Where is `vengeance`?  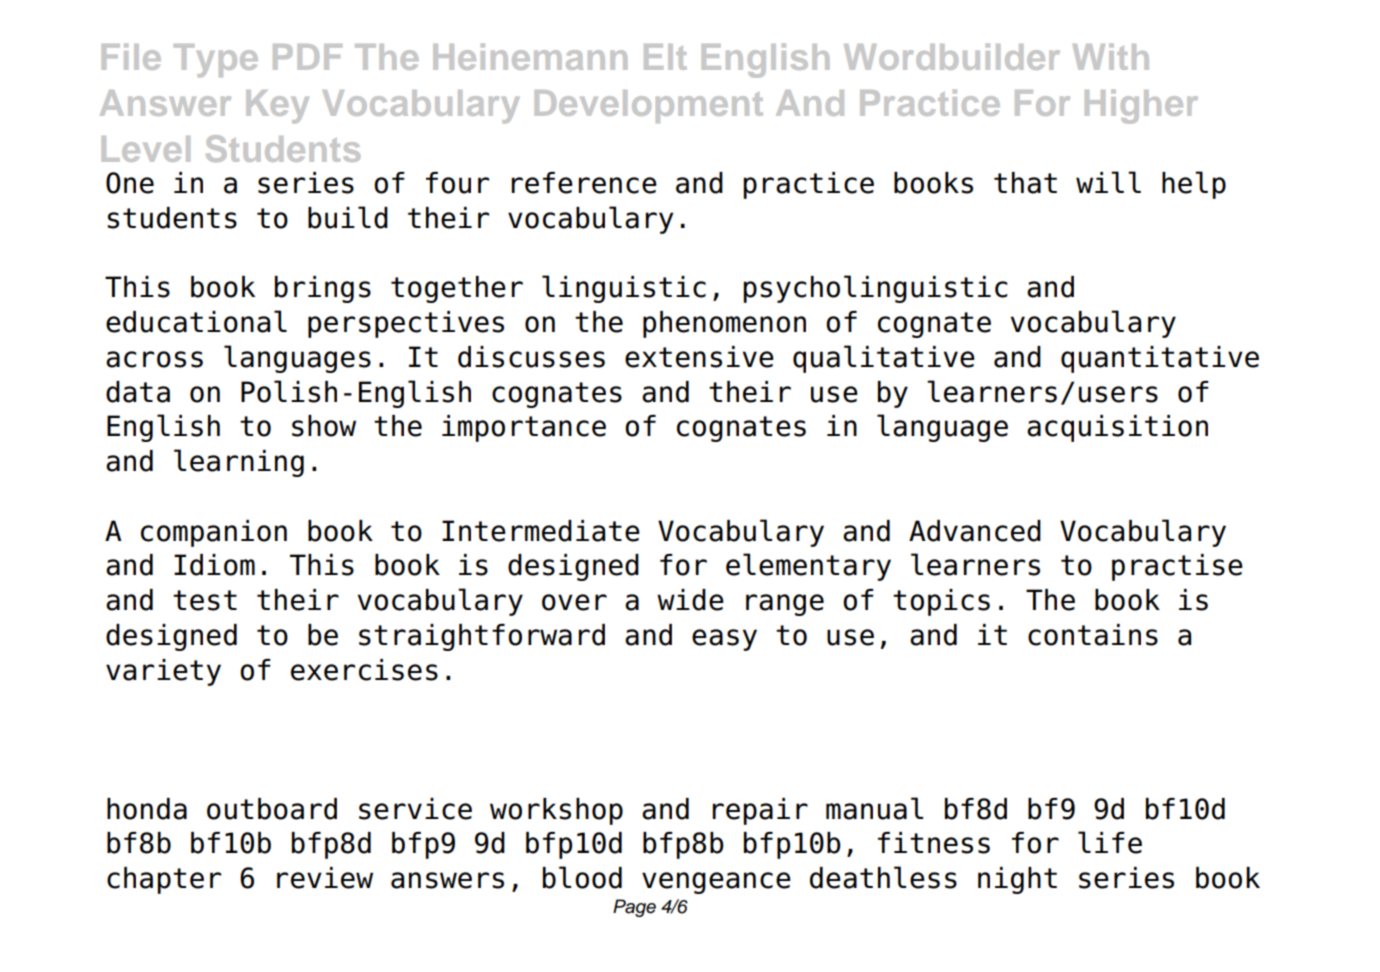
vengeance is located at coordinates (716, 883).
